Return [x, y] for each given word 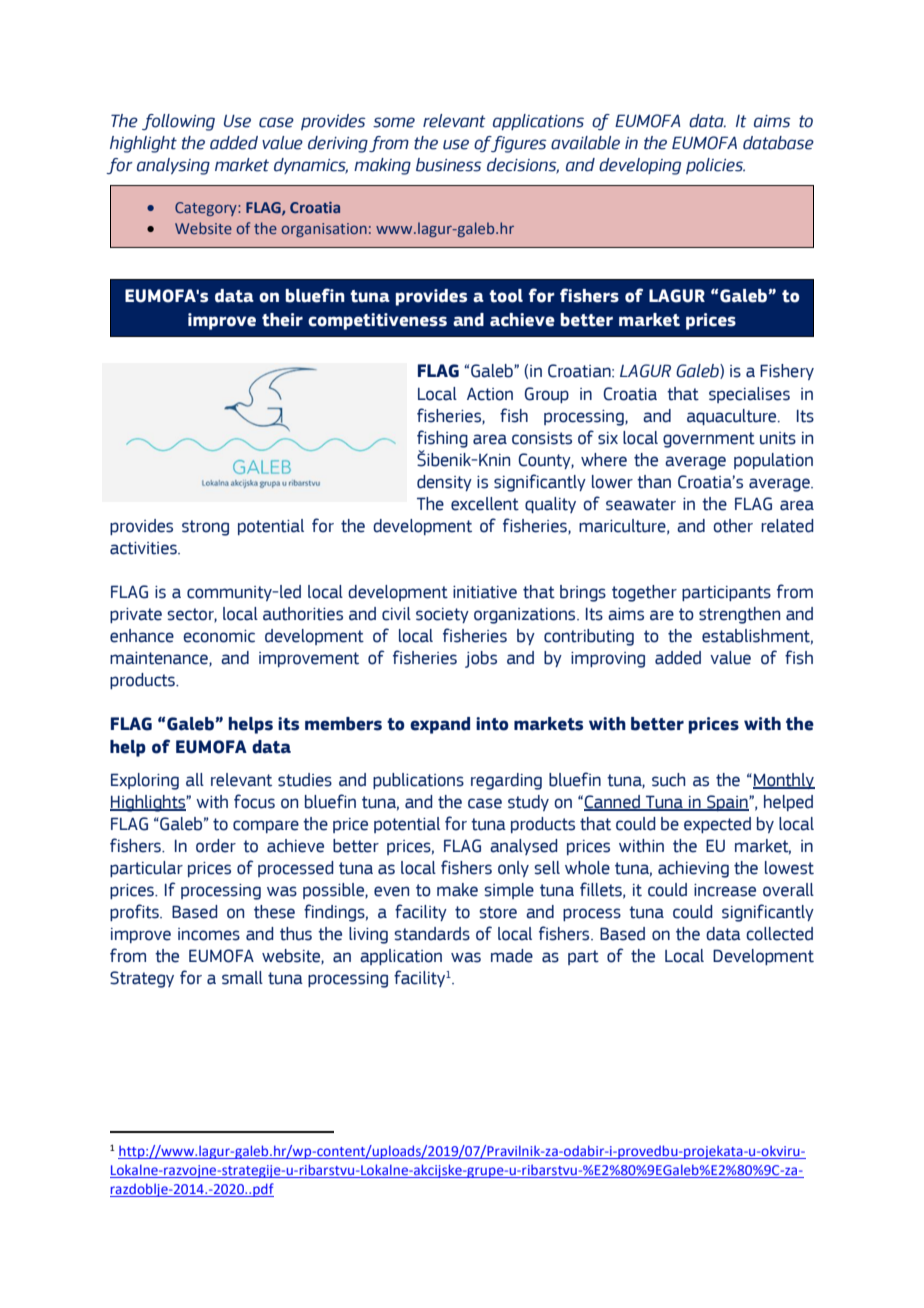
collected [779, 934]
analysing [173, 166]
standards [432, 934]
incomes [209, 934]
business [449, 165]
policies [715, 166]
